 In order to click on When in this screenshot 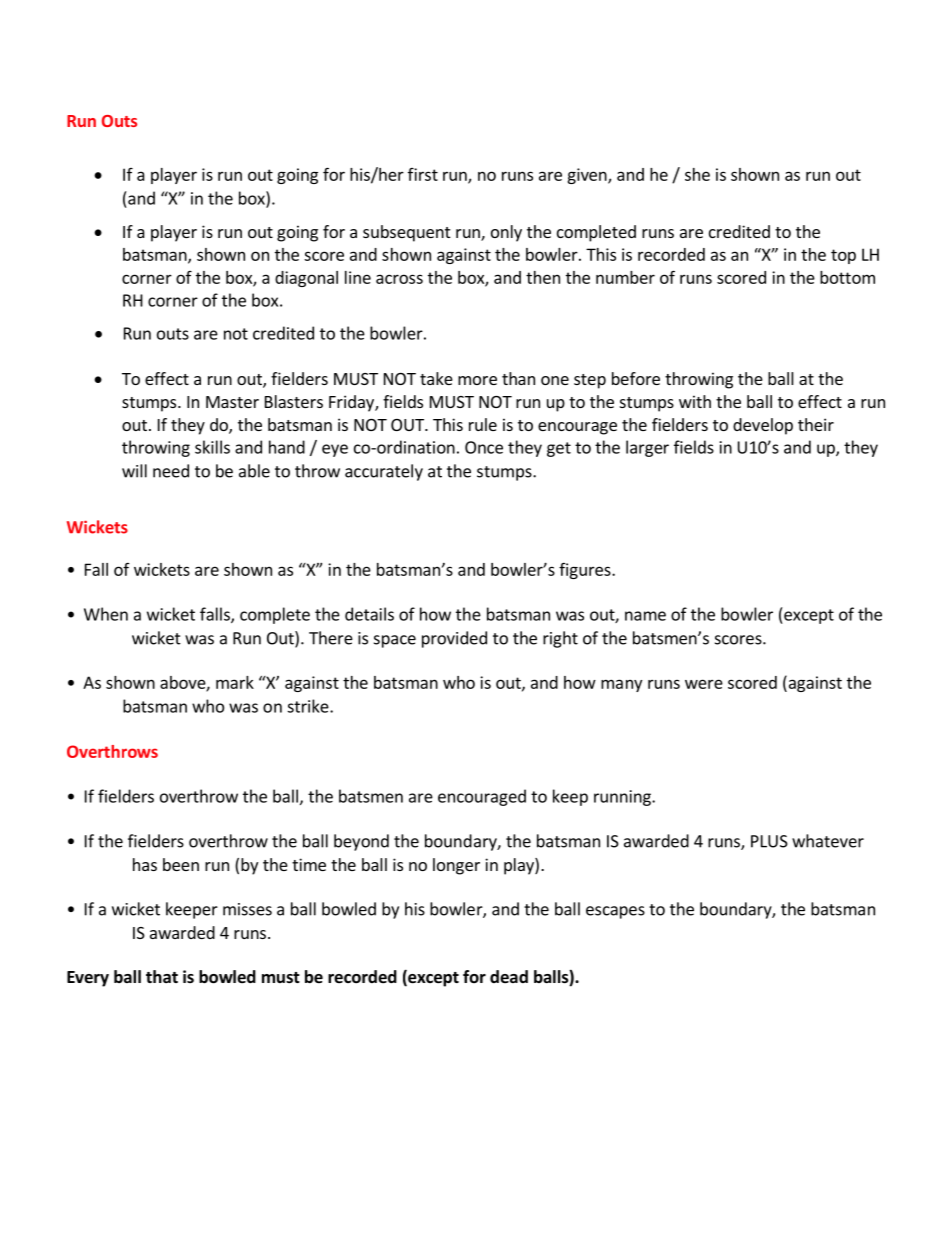, I will do `click(106, 614)`.
